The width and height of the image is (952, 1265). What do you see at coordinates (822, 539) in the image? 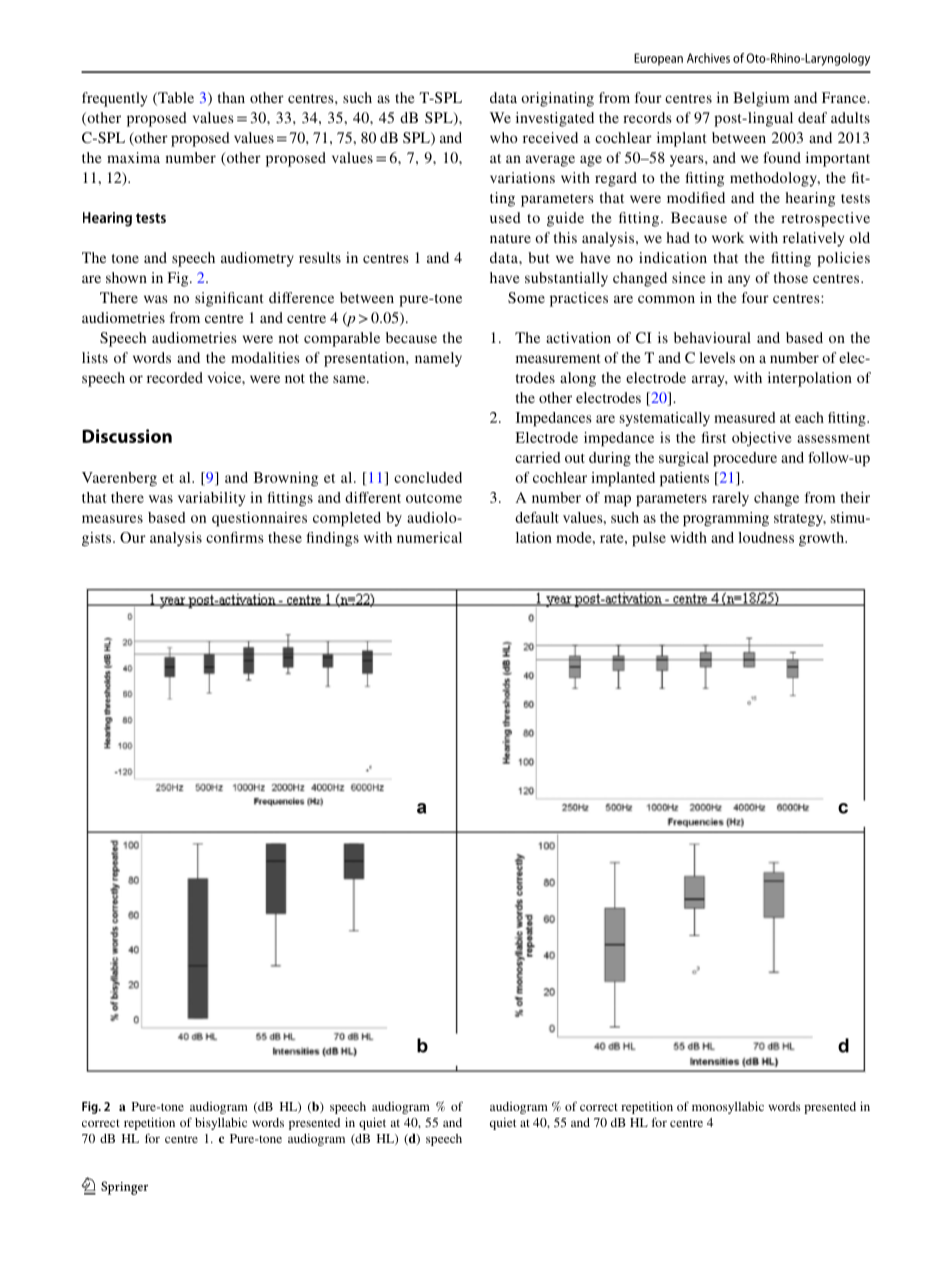
I see `growth` at bounding box center [822, 539].
